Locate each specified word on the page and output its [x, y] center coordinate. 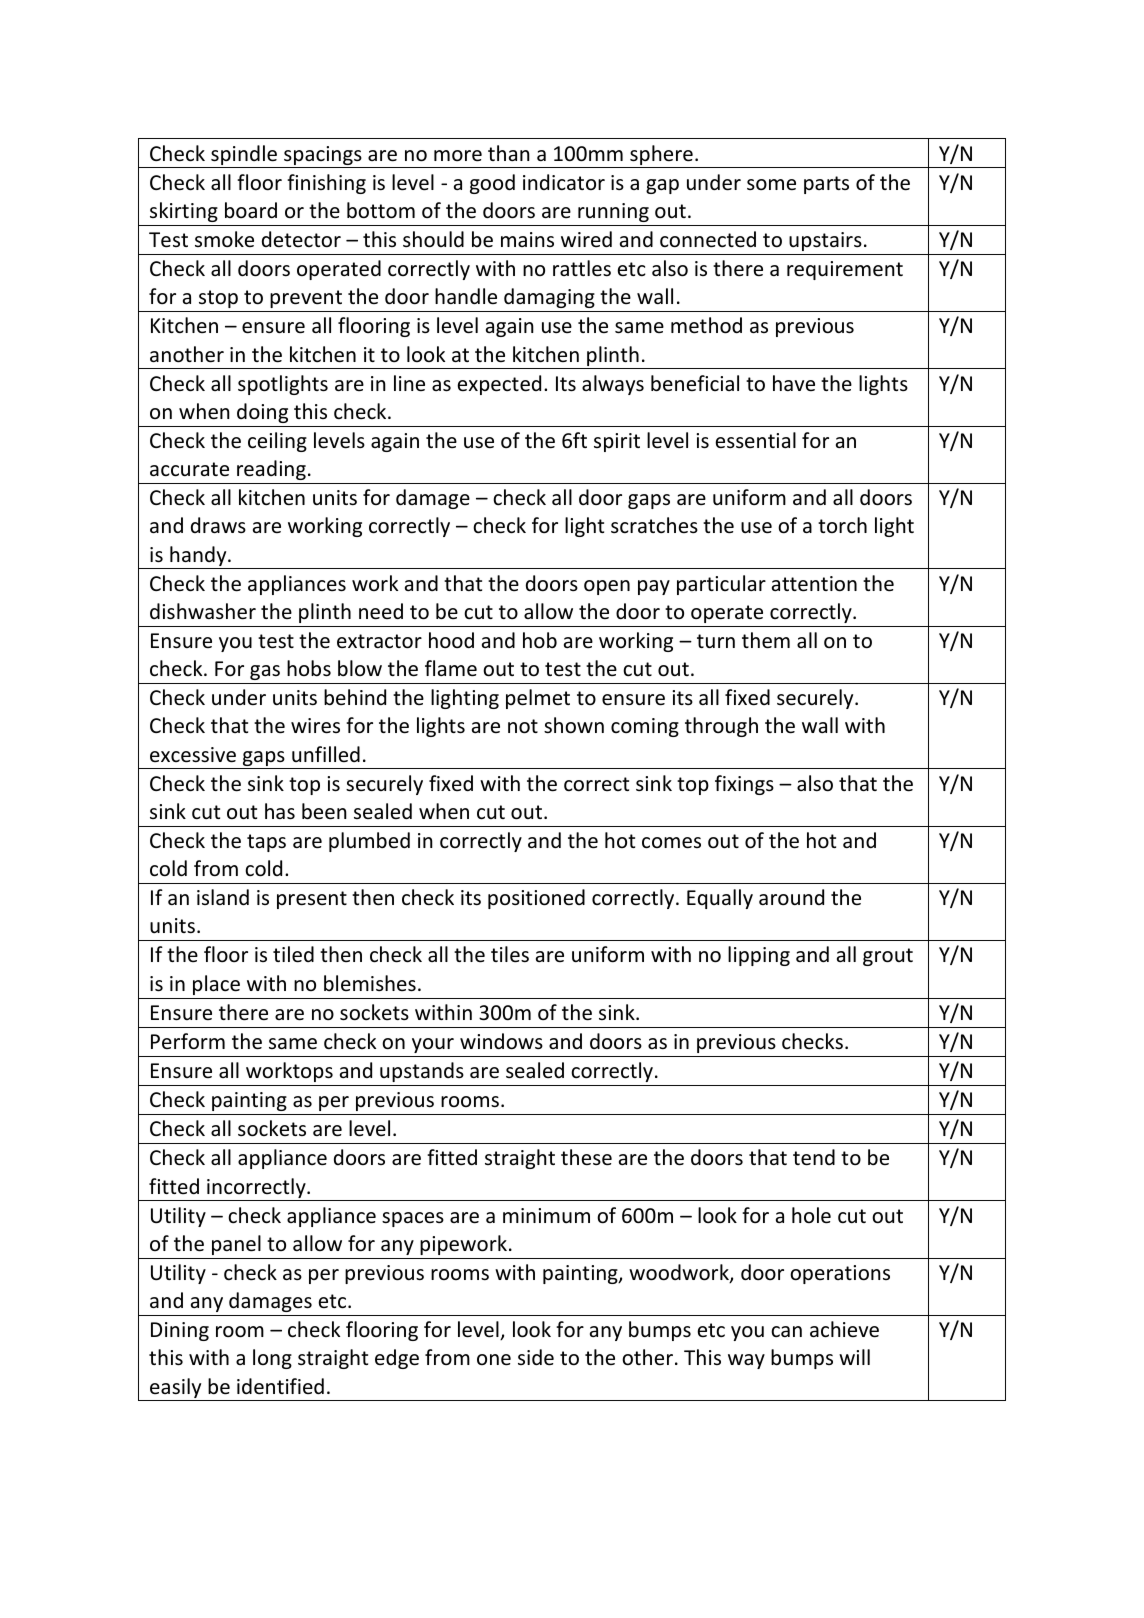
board [251, 210]
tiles [510, 954]
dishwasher [203, 611]
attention [814, 584]
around [791, 897]
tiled [293, 954]
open [607, 587]
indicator [564, 182]
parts [826, 185]
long [272, 1359]
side [536, 1357]
